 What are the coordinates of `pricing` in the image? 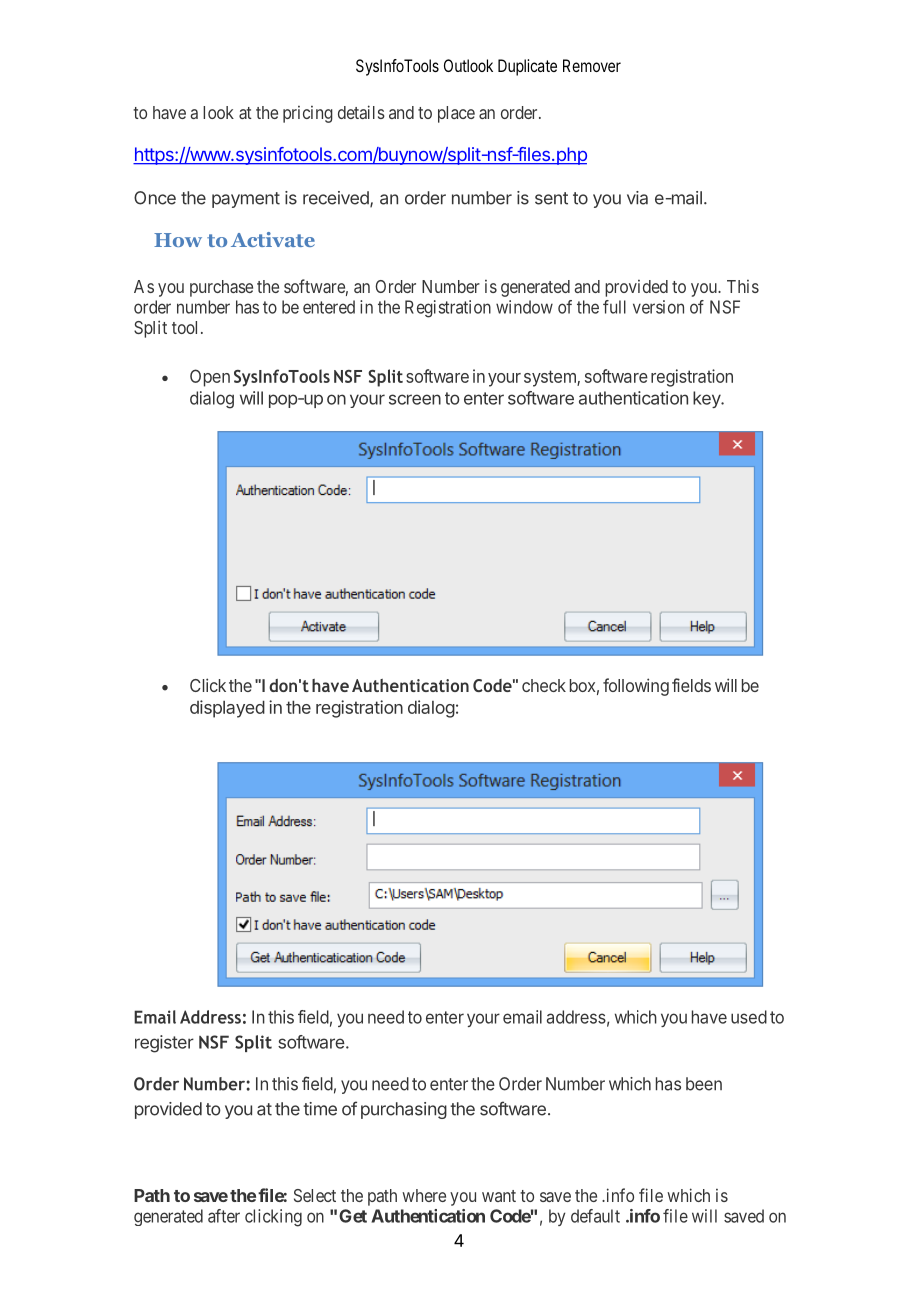 It's located at (308, 114).
